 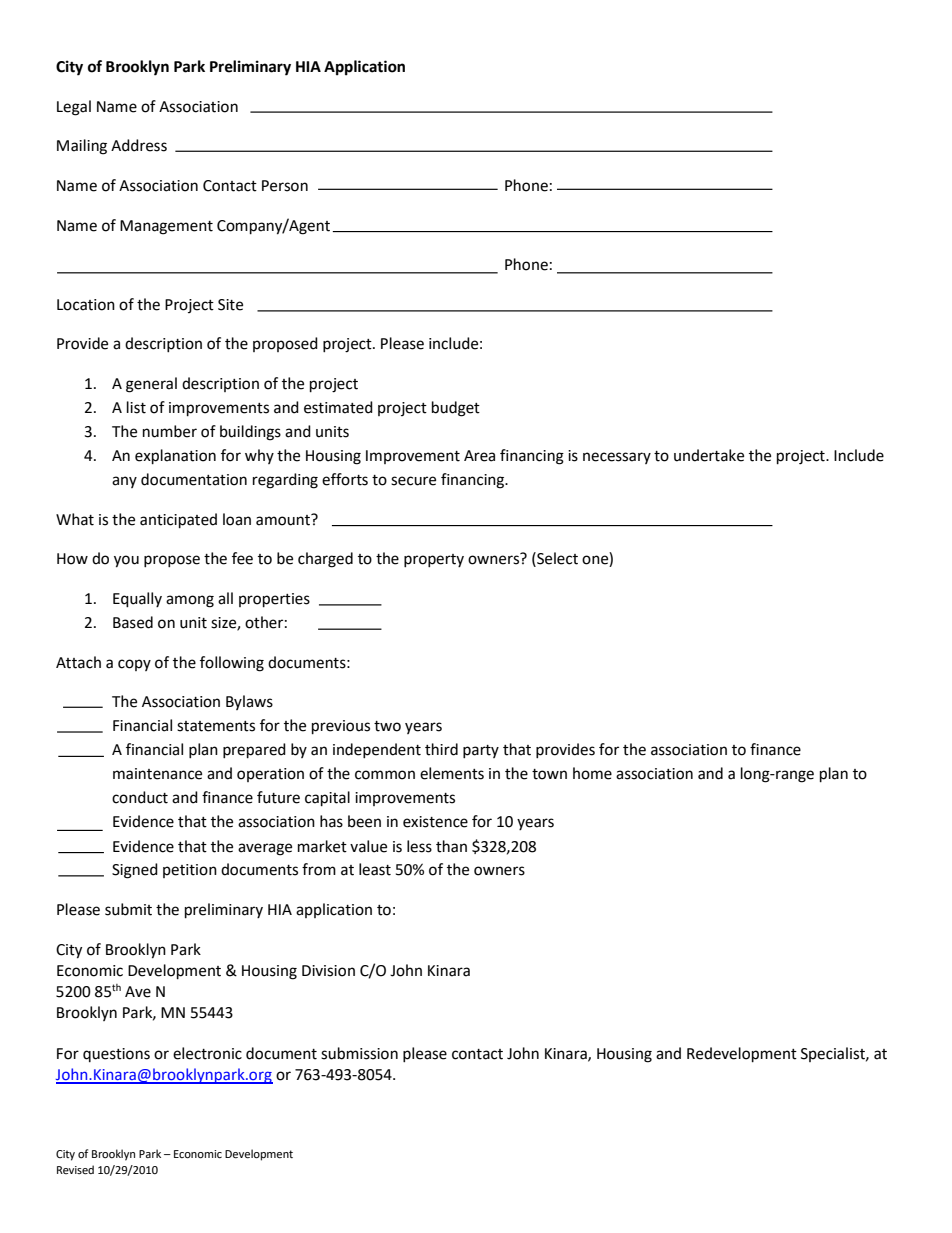 What do you see at coordinates (75, 1170) in the image?
I see `Revised` at bounding box center [75, 1170].
